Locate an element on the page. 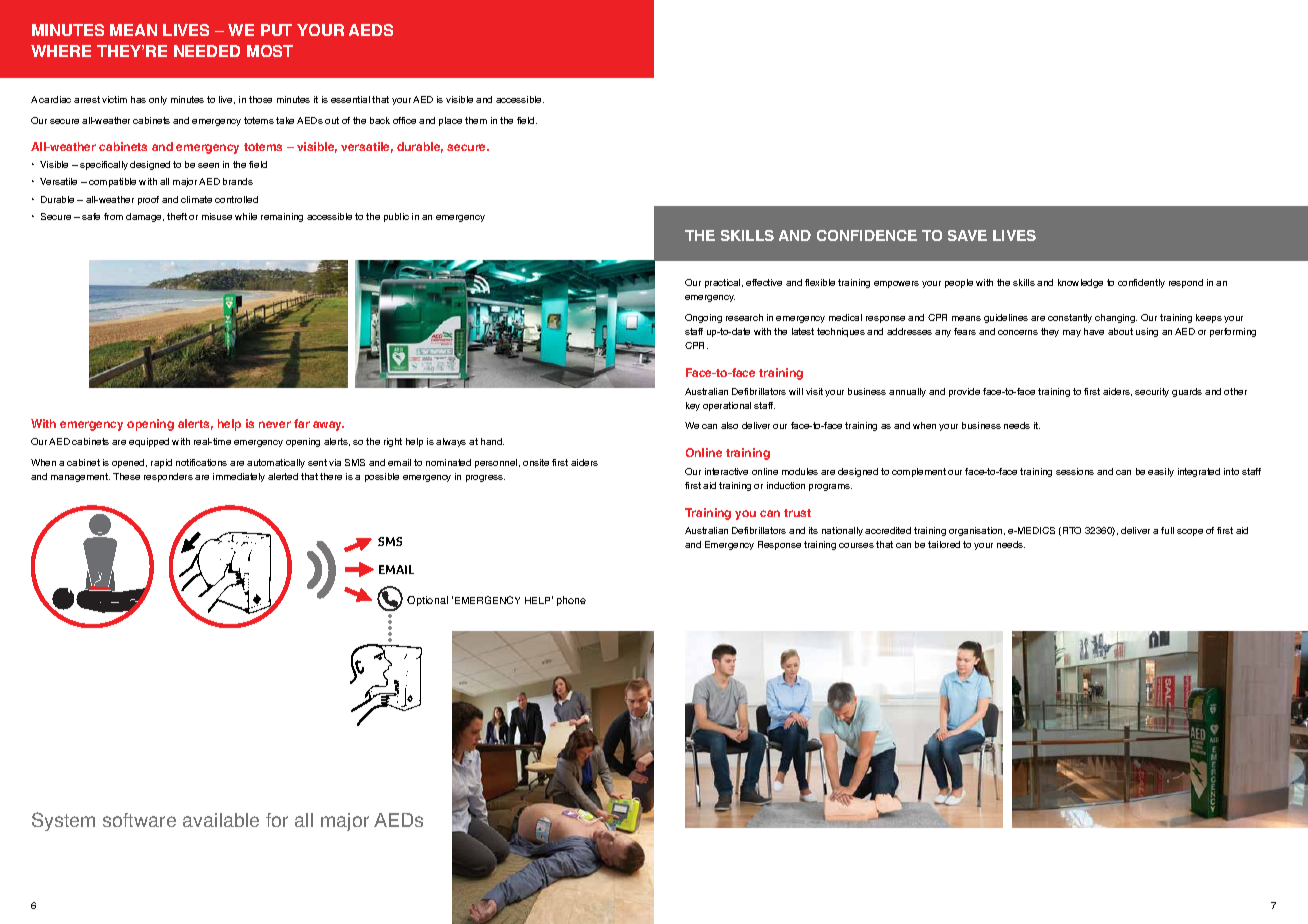 The height and width of the document is (924, 1308). them is located at coordinates (476, 120).
